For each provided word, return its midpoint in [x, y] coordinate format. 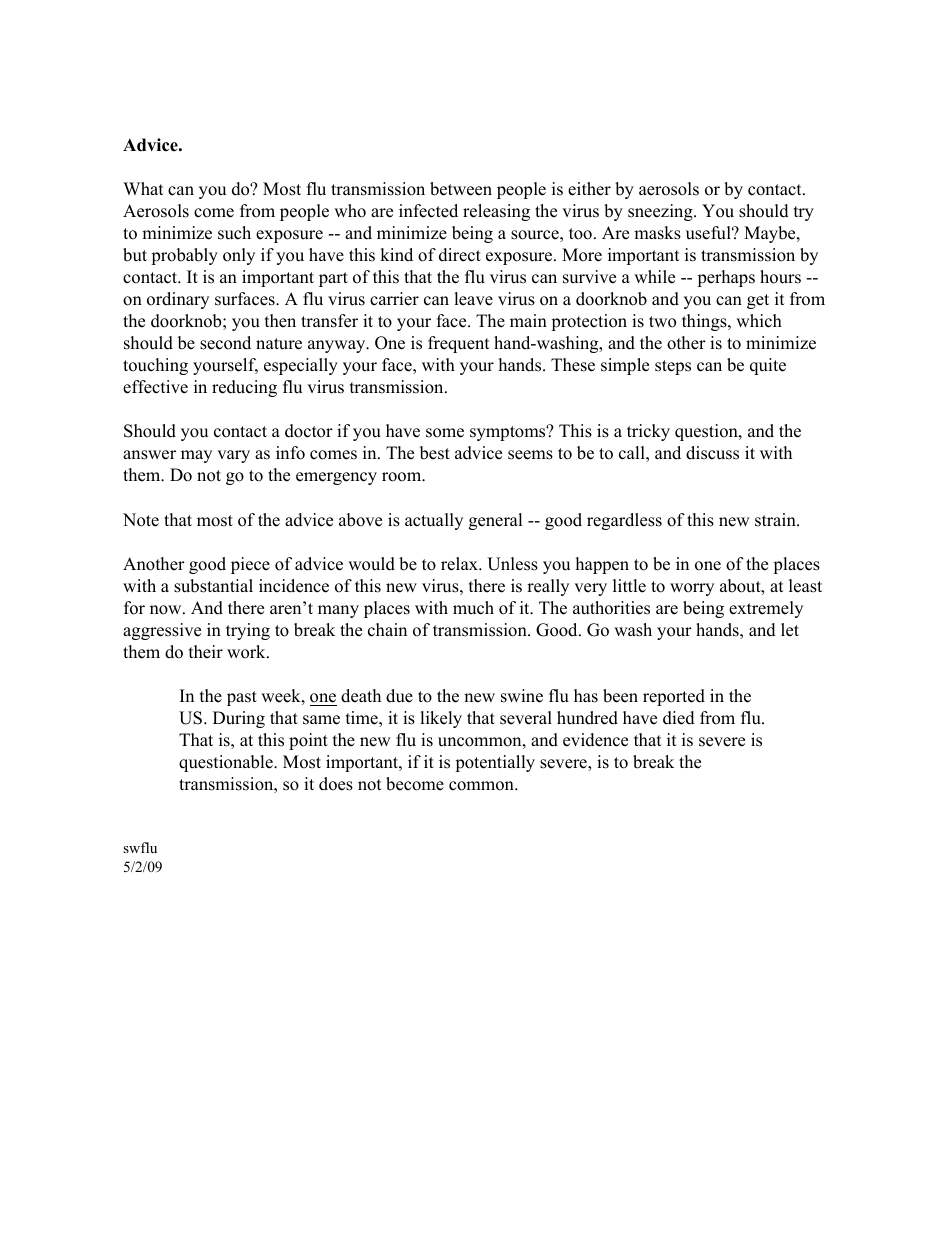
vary [233, 456]
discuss [712, 453]
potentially [495, 763]
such [234, 233]
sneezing [661, 212]
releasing [496, 212]
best [435, 453]
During [239, 719]
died [679, 718]
